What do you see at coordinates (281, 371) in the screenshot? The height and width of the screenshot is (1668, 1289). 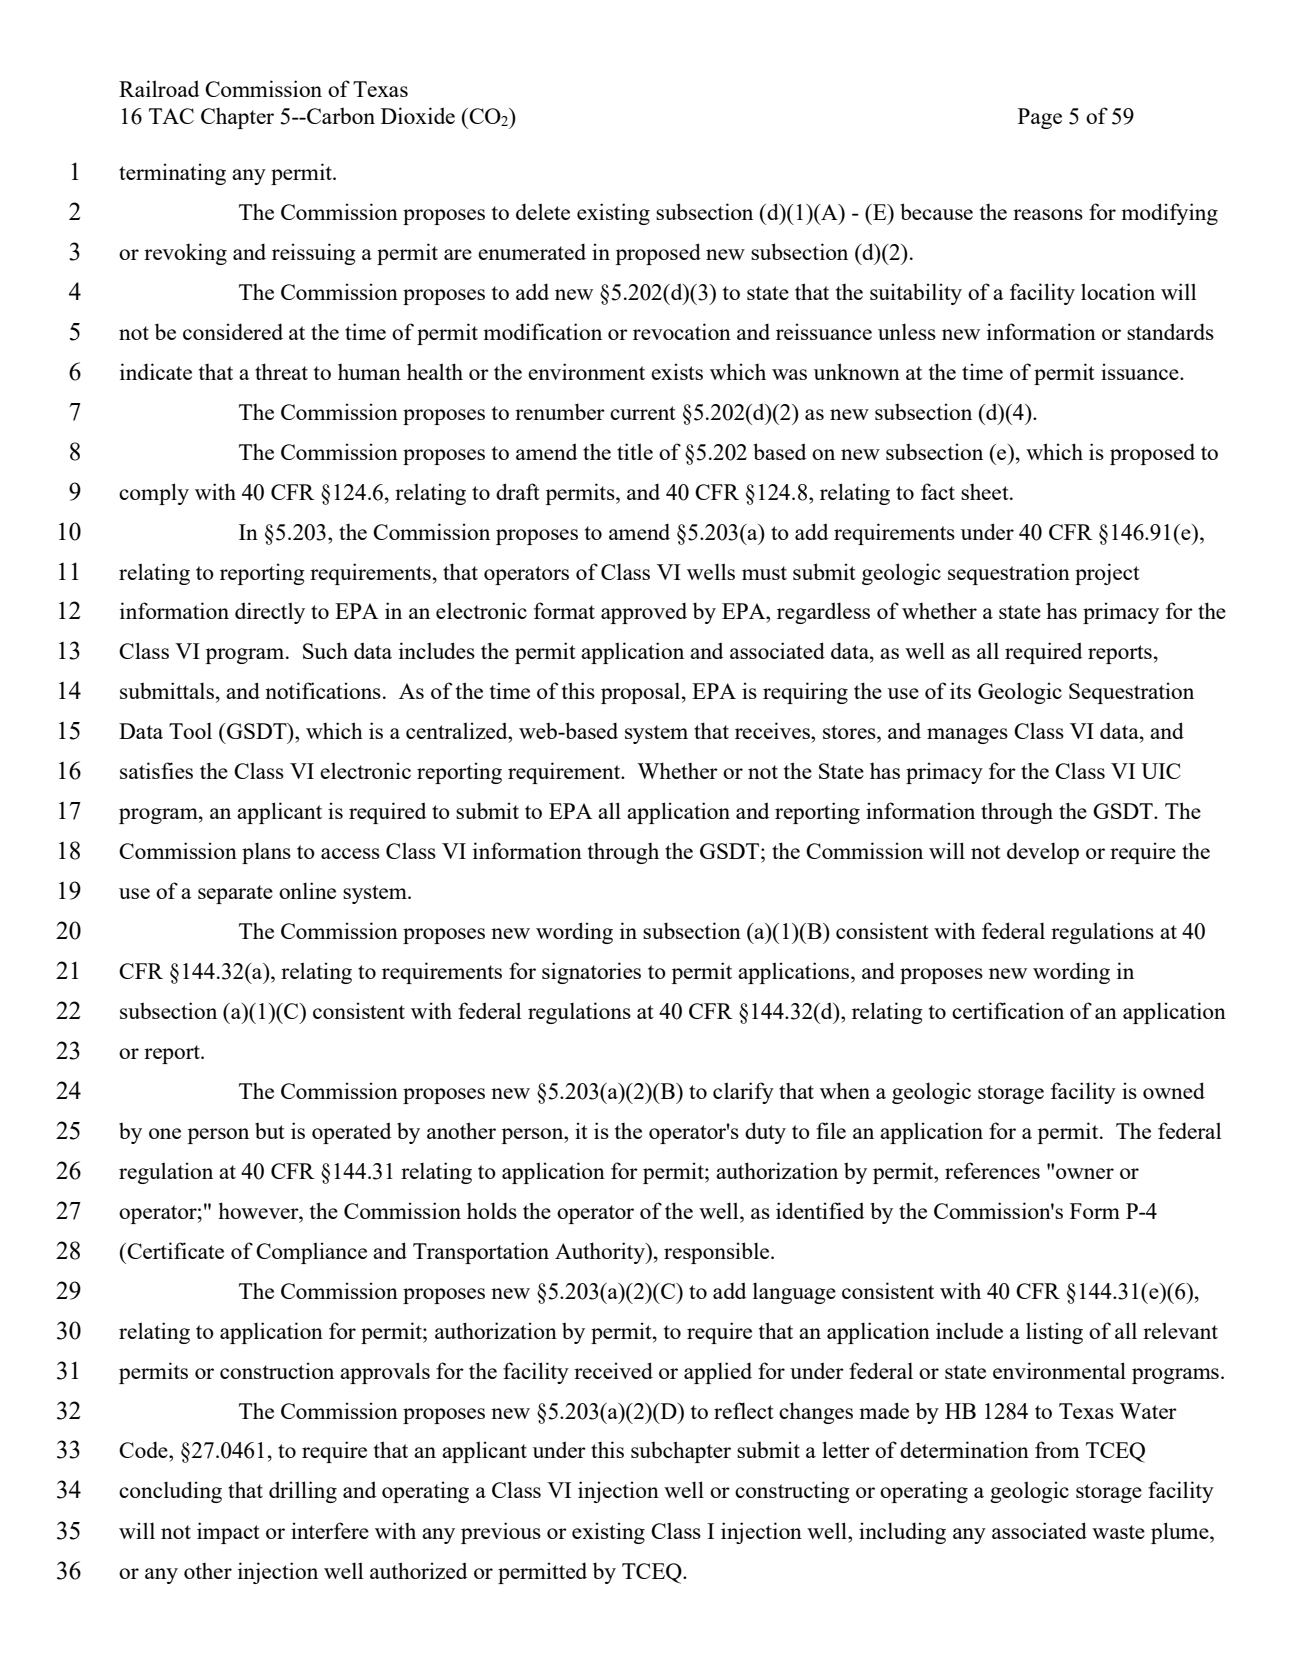 I see `threat` at bounding box center [281, 371].
